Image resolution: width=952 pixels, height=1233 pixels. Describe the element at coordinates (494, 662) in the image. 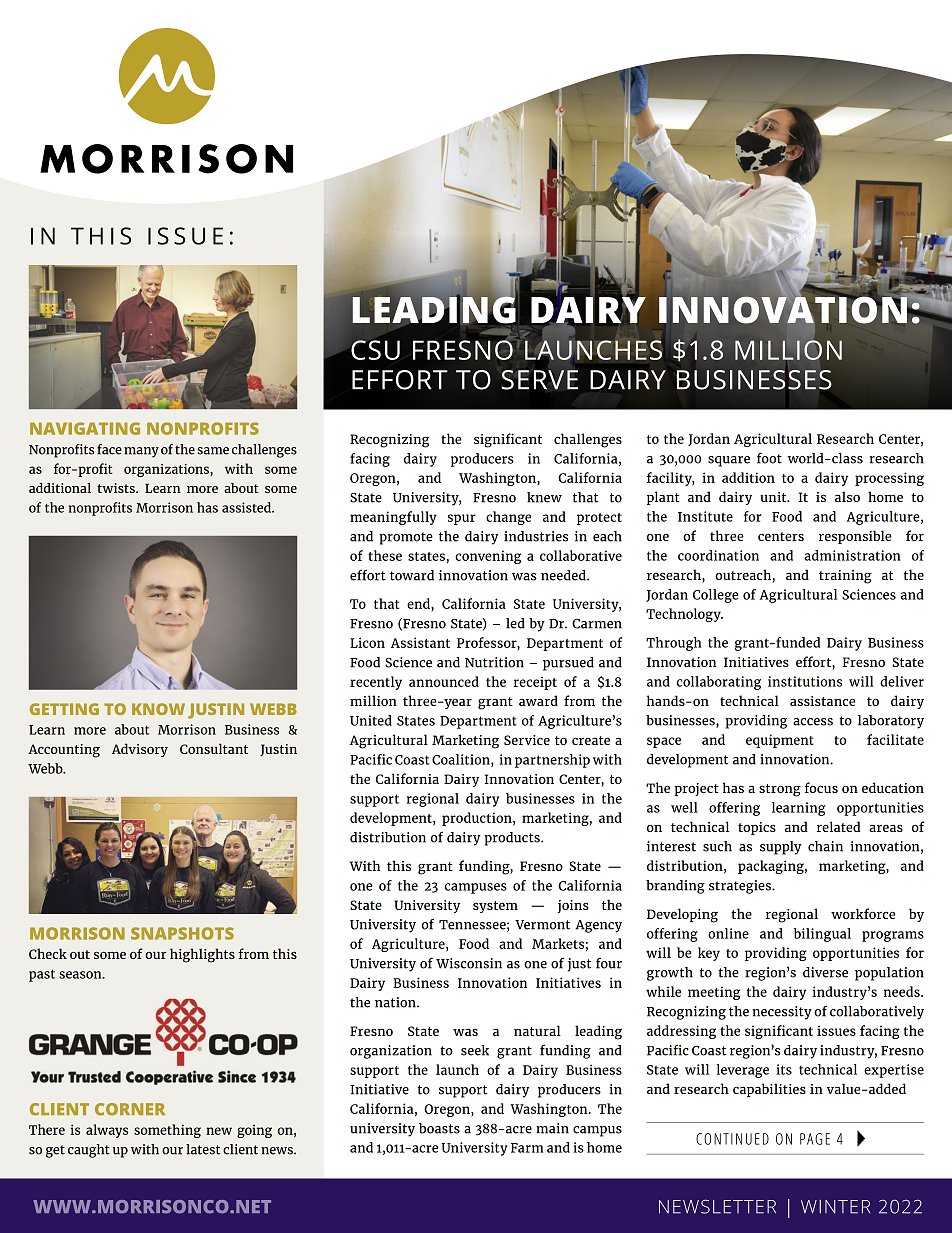

I see `Nutrition` at that location.
